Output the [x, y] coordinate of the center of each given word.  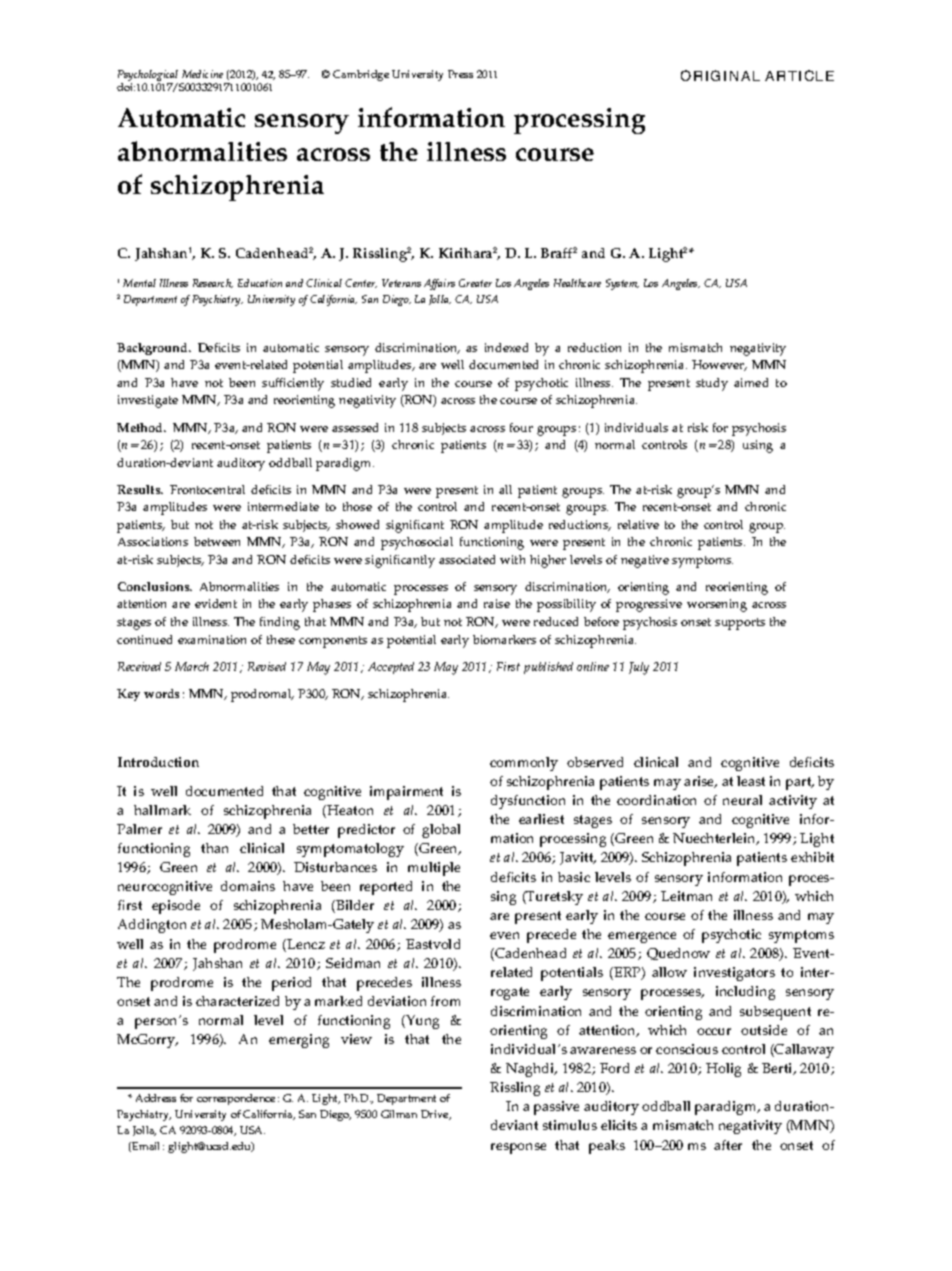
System [622, 284]
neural [742, 800]
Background [153, 349]
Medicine [202, 74]
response [518, 1148]
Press [460, 74]
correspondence [236, 1099]
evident [216, 603]
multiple [434, 869]
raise [497, 603]
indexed [506, 347]
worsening [717, 605]
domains [248, 886]
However [719, 365]
